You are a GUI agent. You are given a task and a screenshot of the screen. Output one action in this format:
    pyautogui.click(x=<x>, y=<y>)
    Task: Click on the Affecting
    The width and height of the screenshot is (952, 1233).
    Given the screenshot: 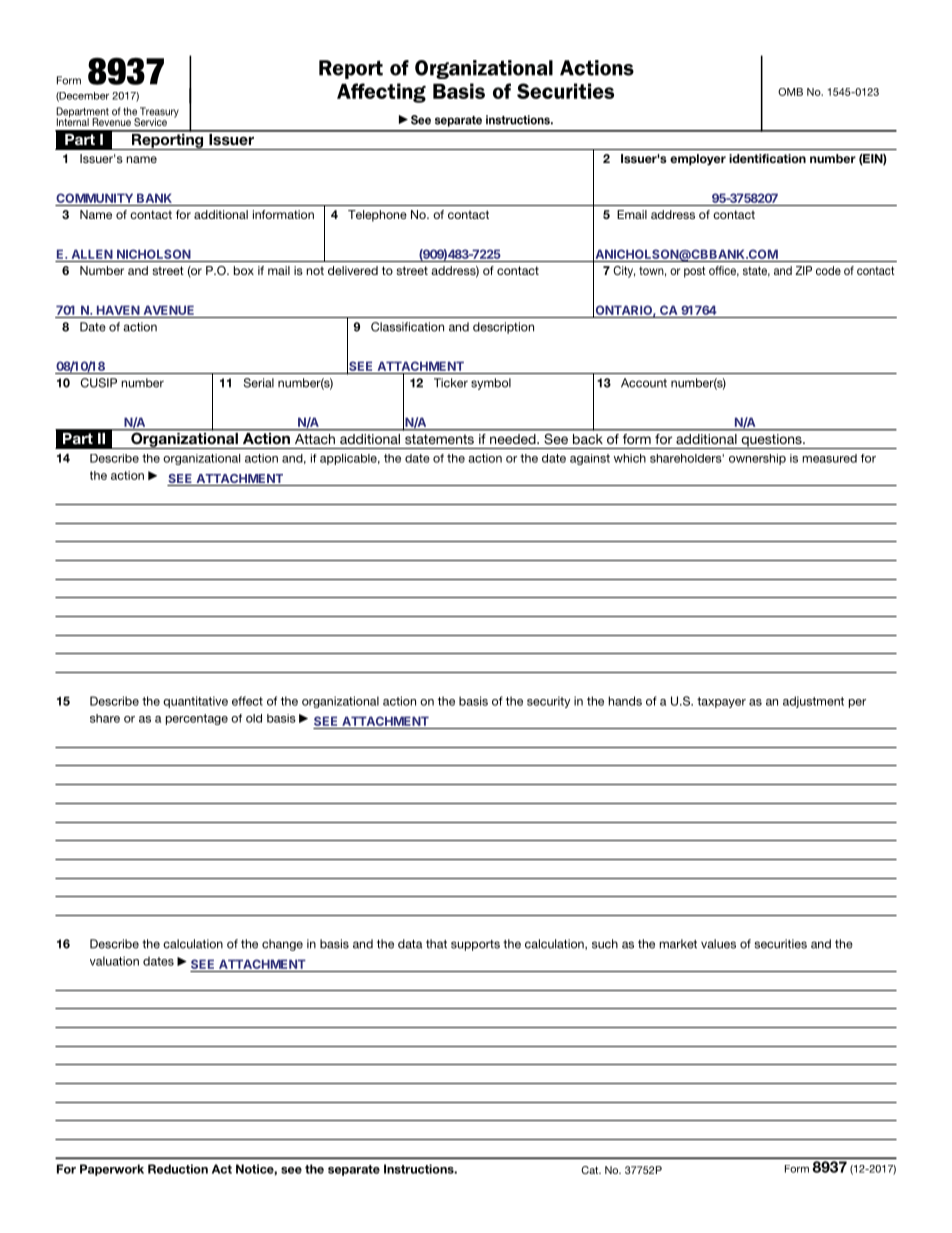 What is the action you would take?
    pyautogui.click(x=381, y=93)
